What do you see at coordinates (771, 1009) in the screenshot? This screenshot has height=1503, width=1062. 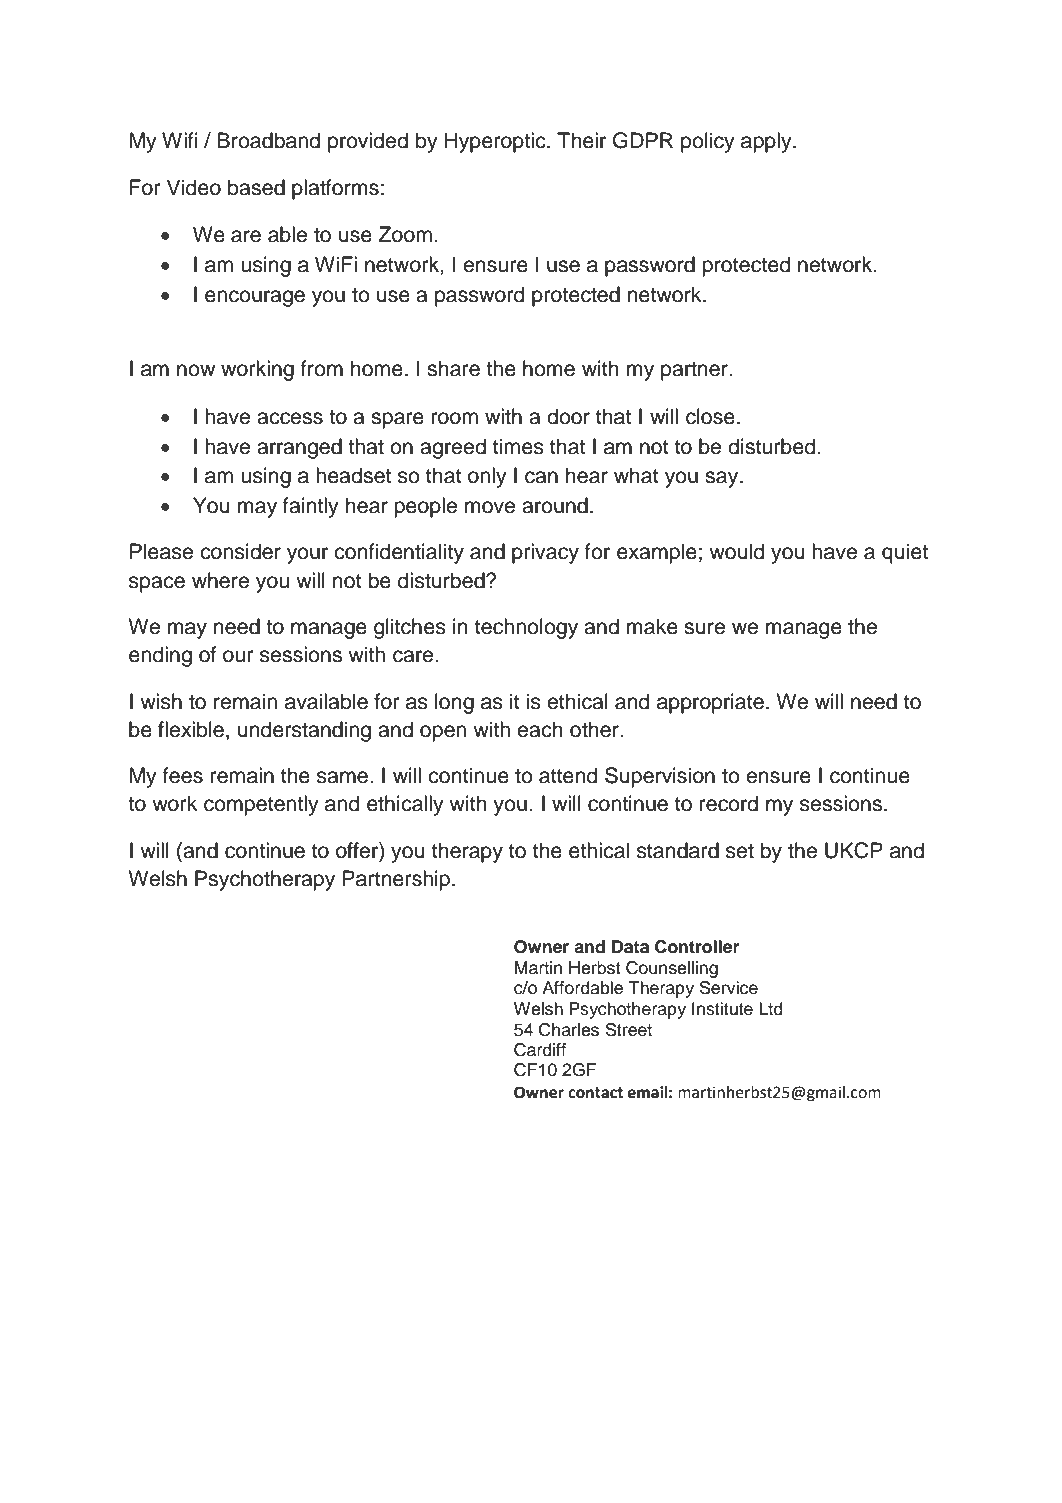 I see `Ltd` at bounding box center [771, 1009].
